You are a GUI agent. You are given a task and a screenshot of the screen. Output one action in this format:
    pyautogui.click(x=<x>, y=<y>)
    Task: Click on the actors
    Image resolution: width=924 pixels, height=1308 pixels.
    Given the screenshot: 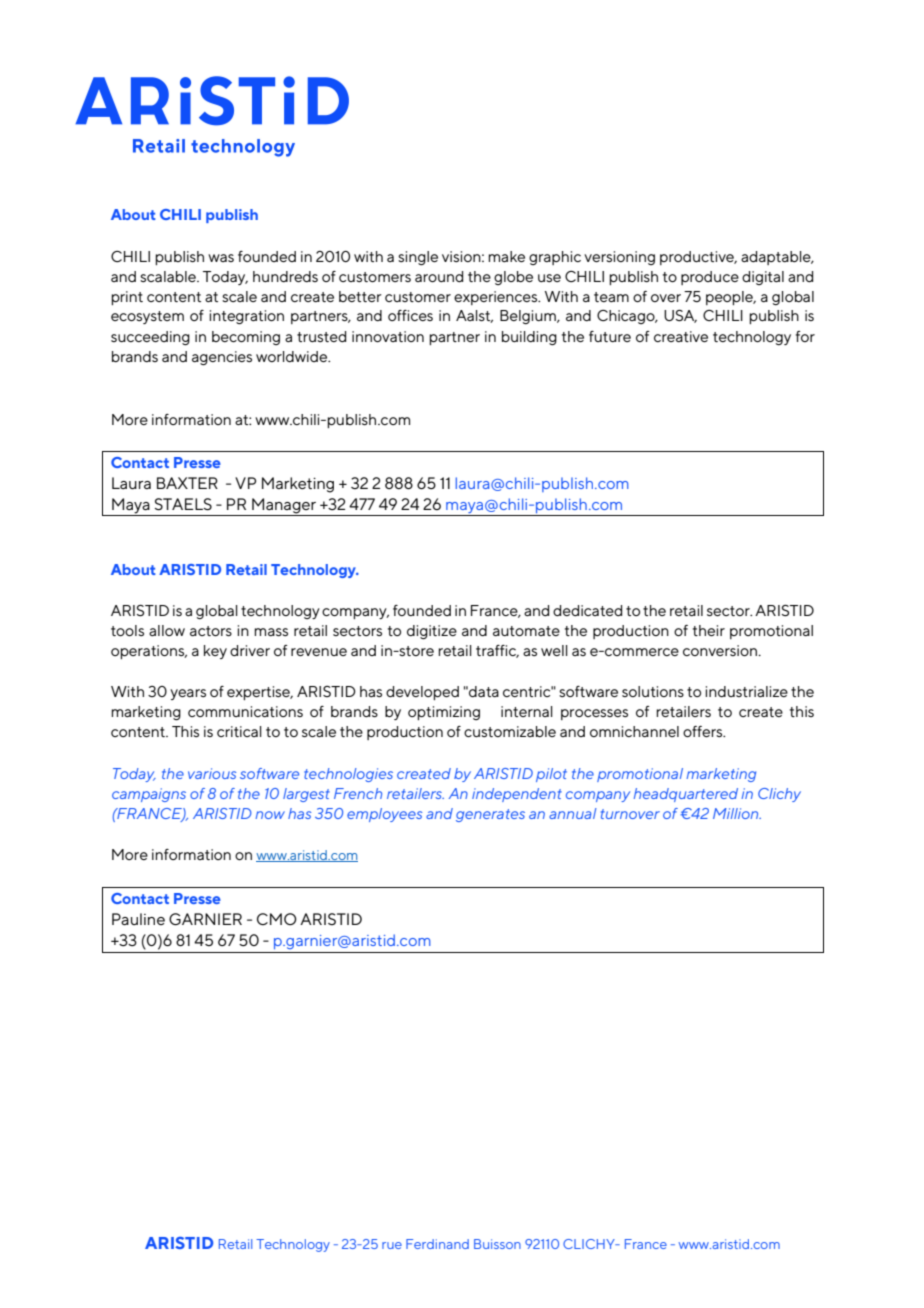 What is the action you would take?
    pyautogui.click(x=211, y=631)
